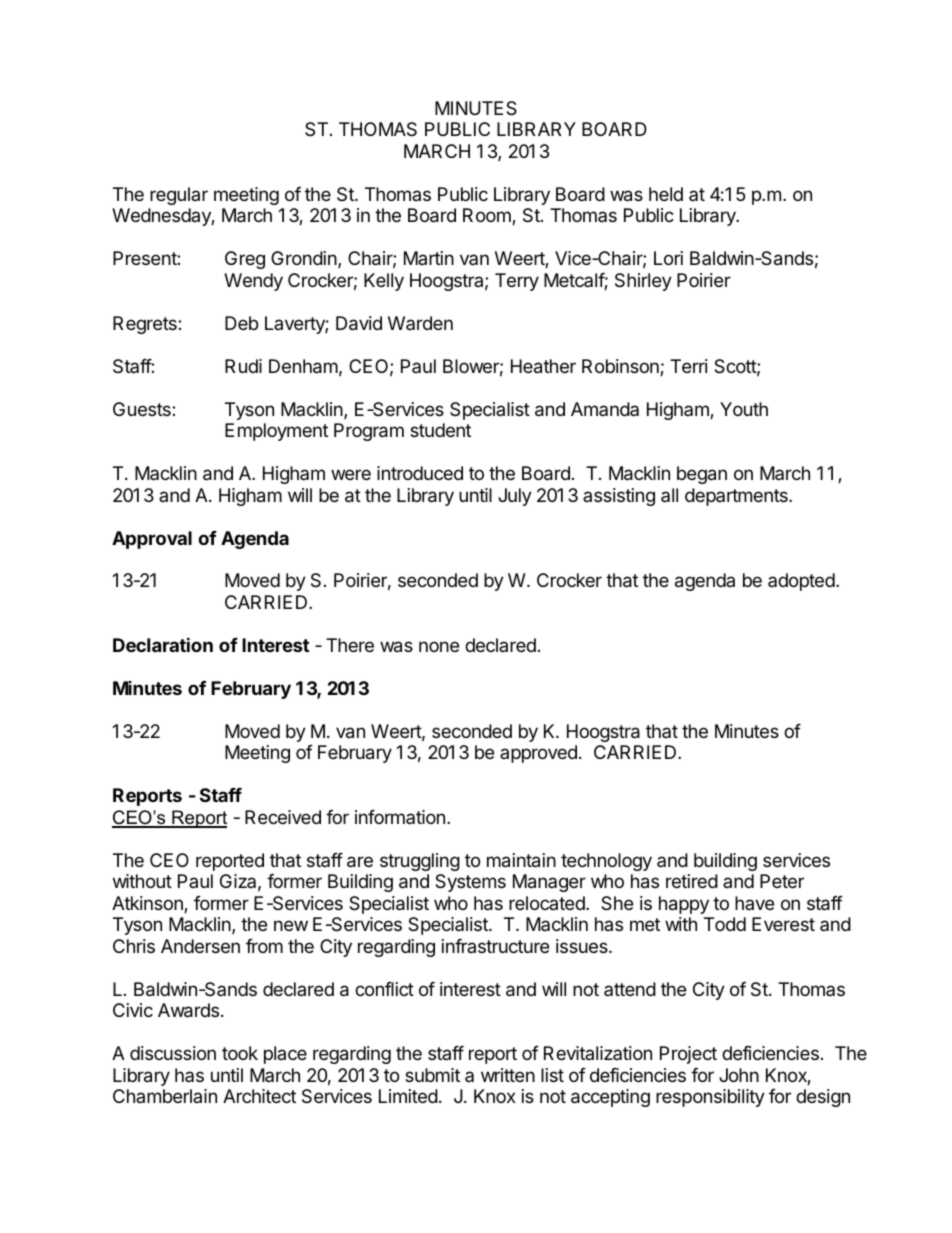 The image size is (952, 1233). I want to click on Employment, so click(276, 432).
